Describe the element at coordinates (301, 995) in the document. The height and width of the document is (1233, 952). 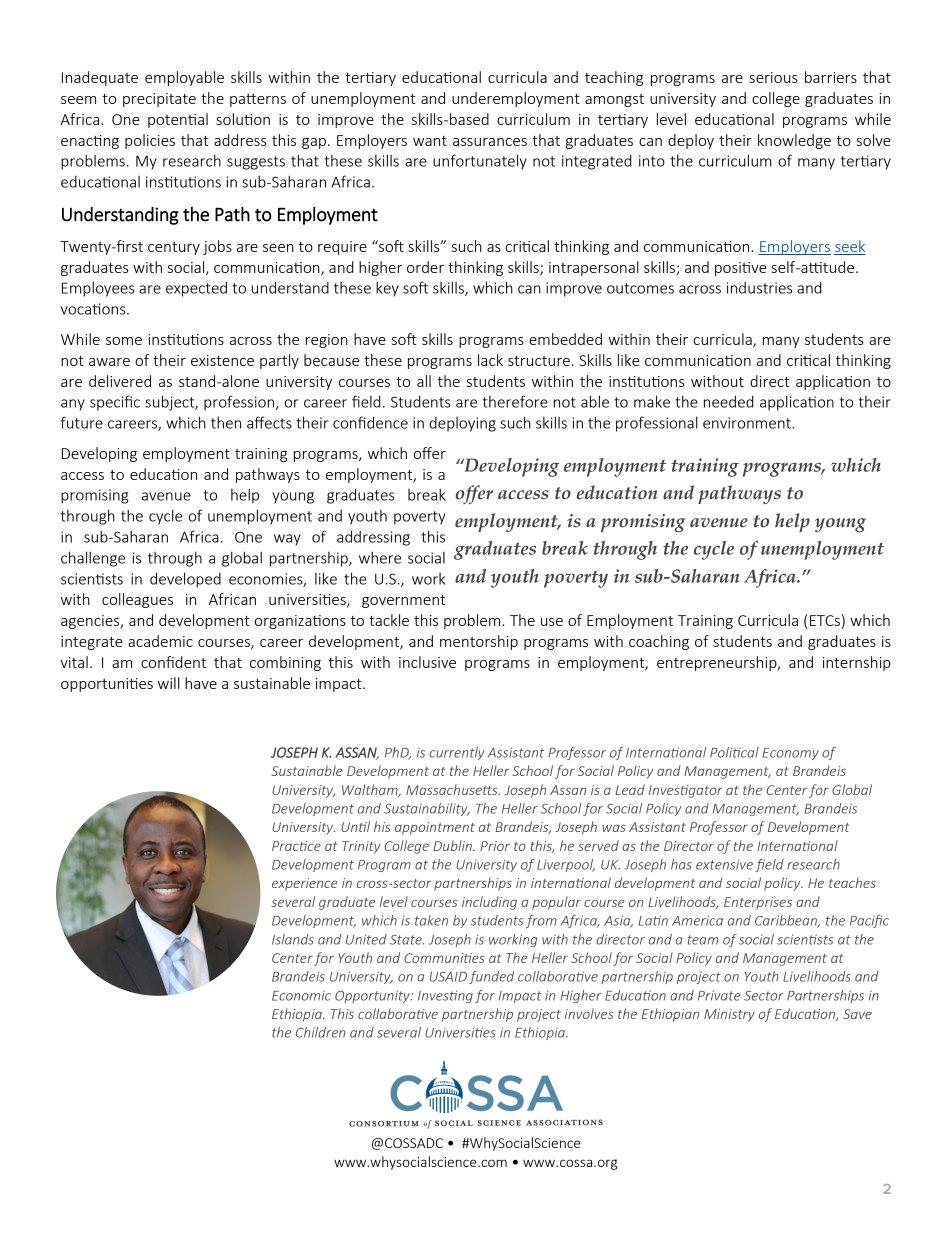
I see `Economic` at that location.
